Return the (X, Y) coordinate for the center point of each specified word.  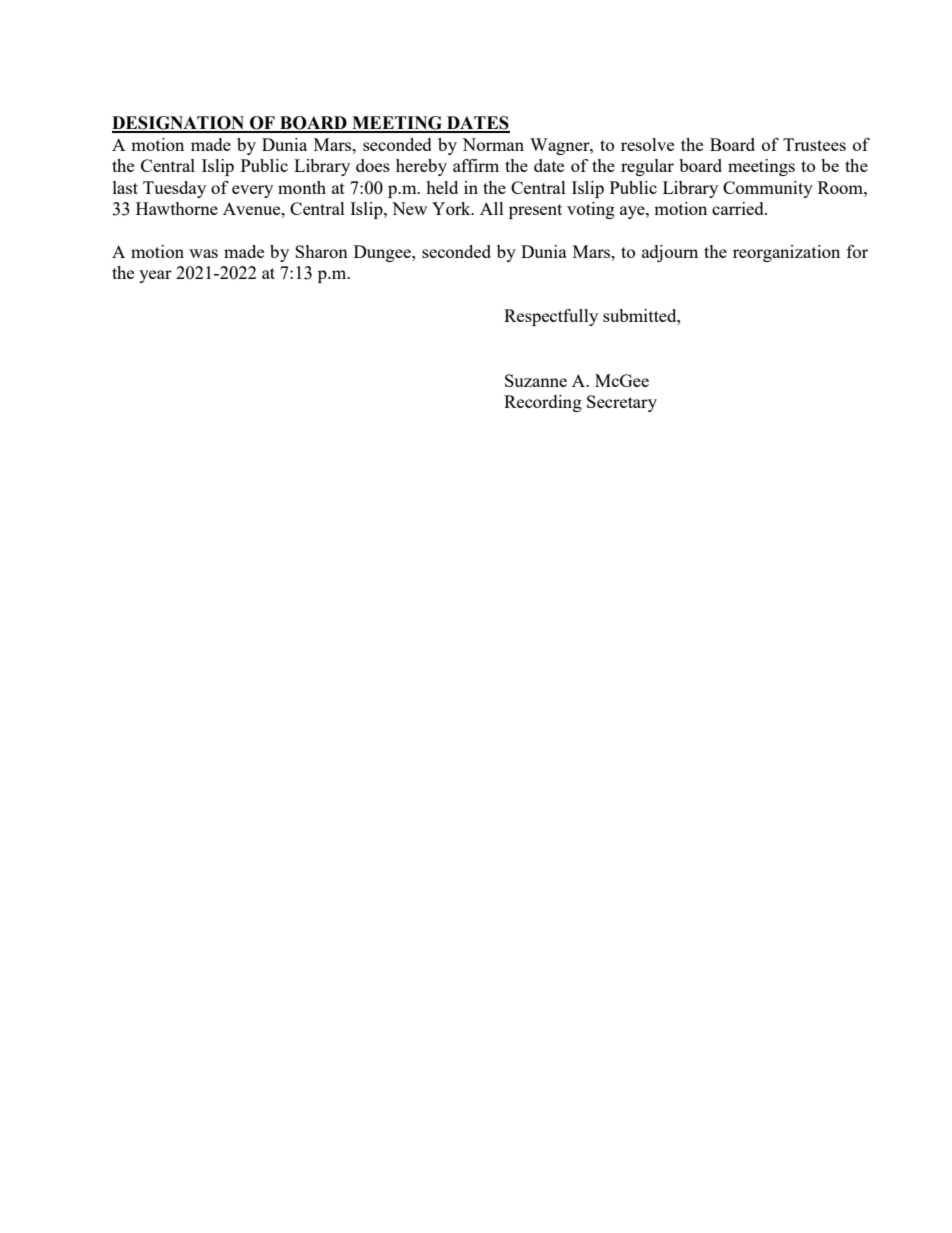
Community (768, 189)
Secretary (622, 403)
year (155, 276)
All (492, 208)
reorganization (786, 253)
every (252, 191)
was (203, 253)
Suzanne (536, 380)
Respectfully (551, 317)
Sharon (321, 251)
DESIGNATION (179, 124)
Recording (543, 403)
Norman (493, 144)
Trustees (814, 144)
